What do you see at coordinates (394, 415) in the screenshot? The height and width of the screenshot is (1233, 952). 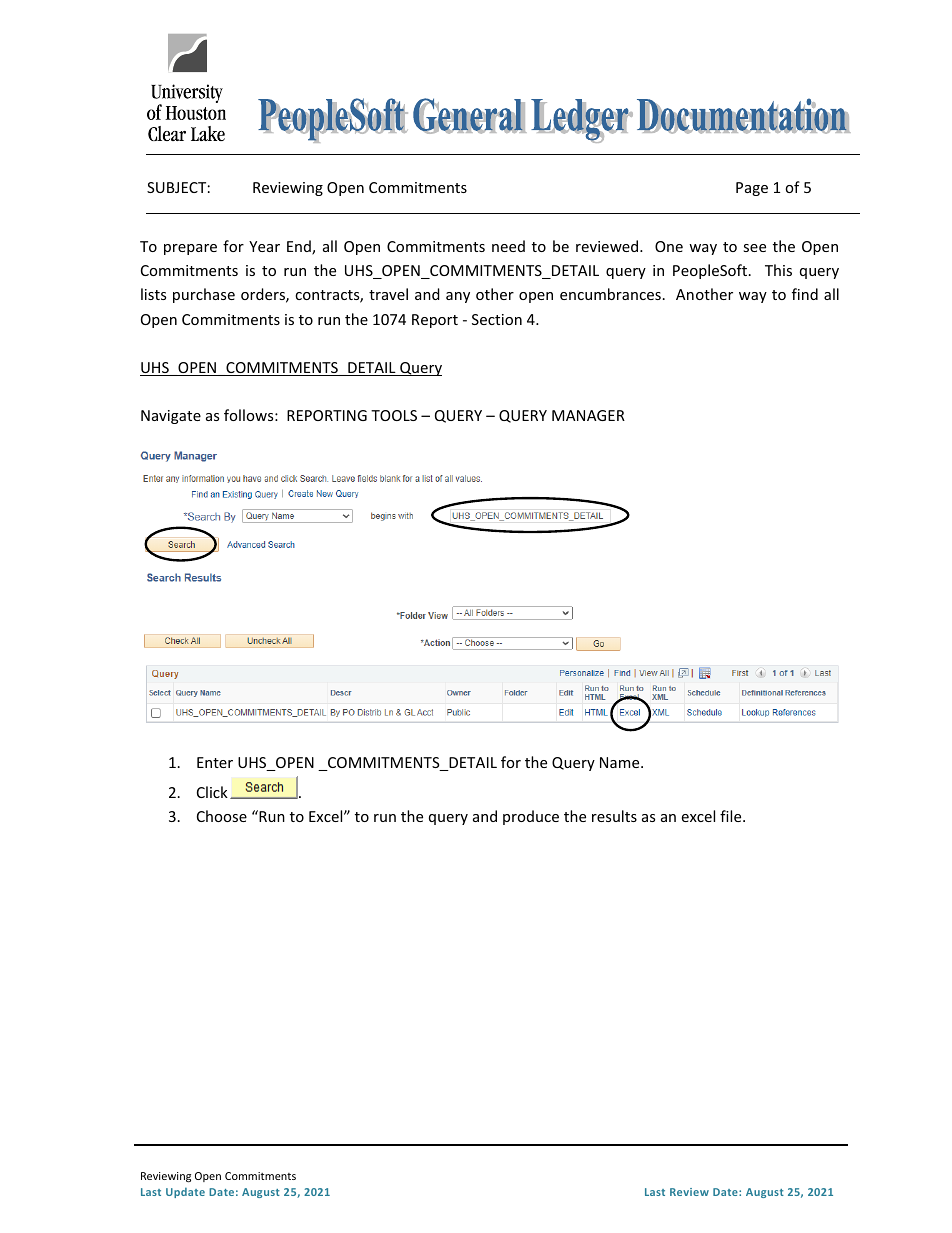 I see `TOOLS` at bounding box center [394, 415].
